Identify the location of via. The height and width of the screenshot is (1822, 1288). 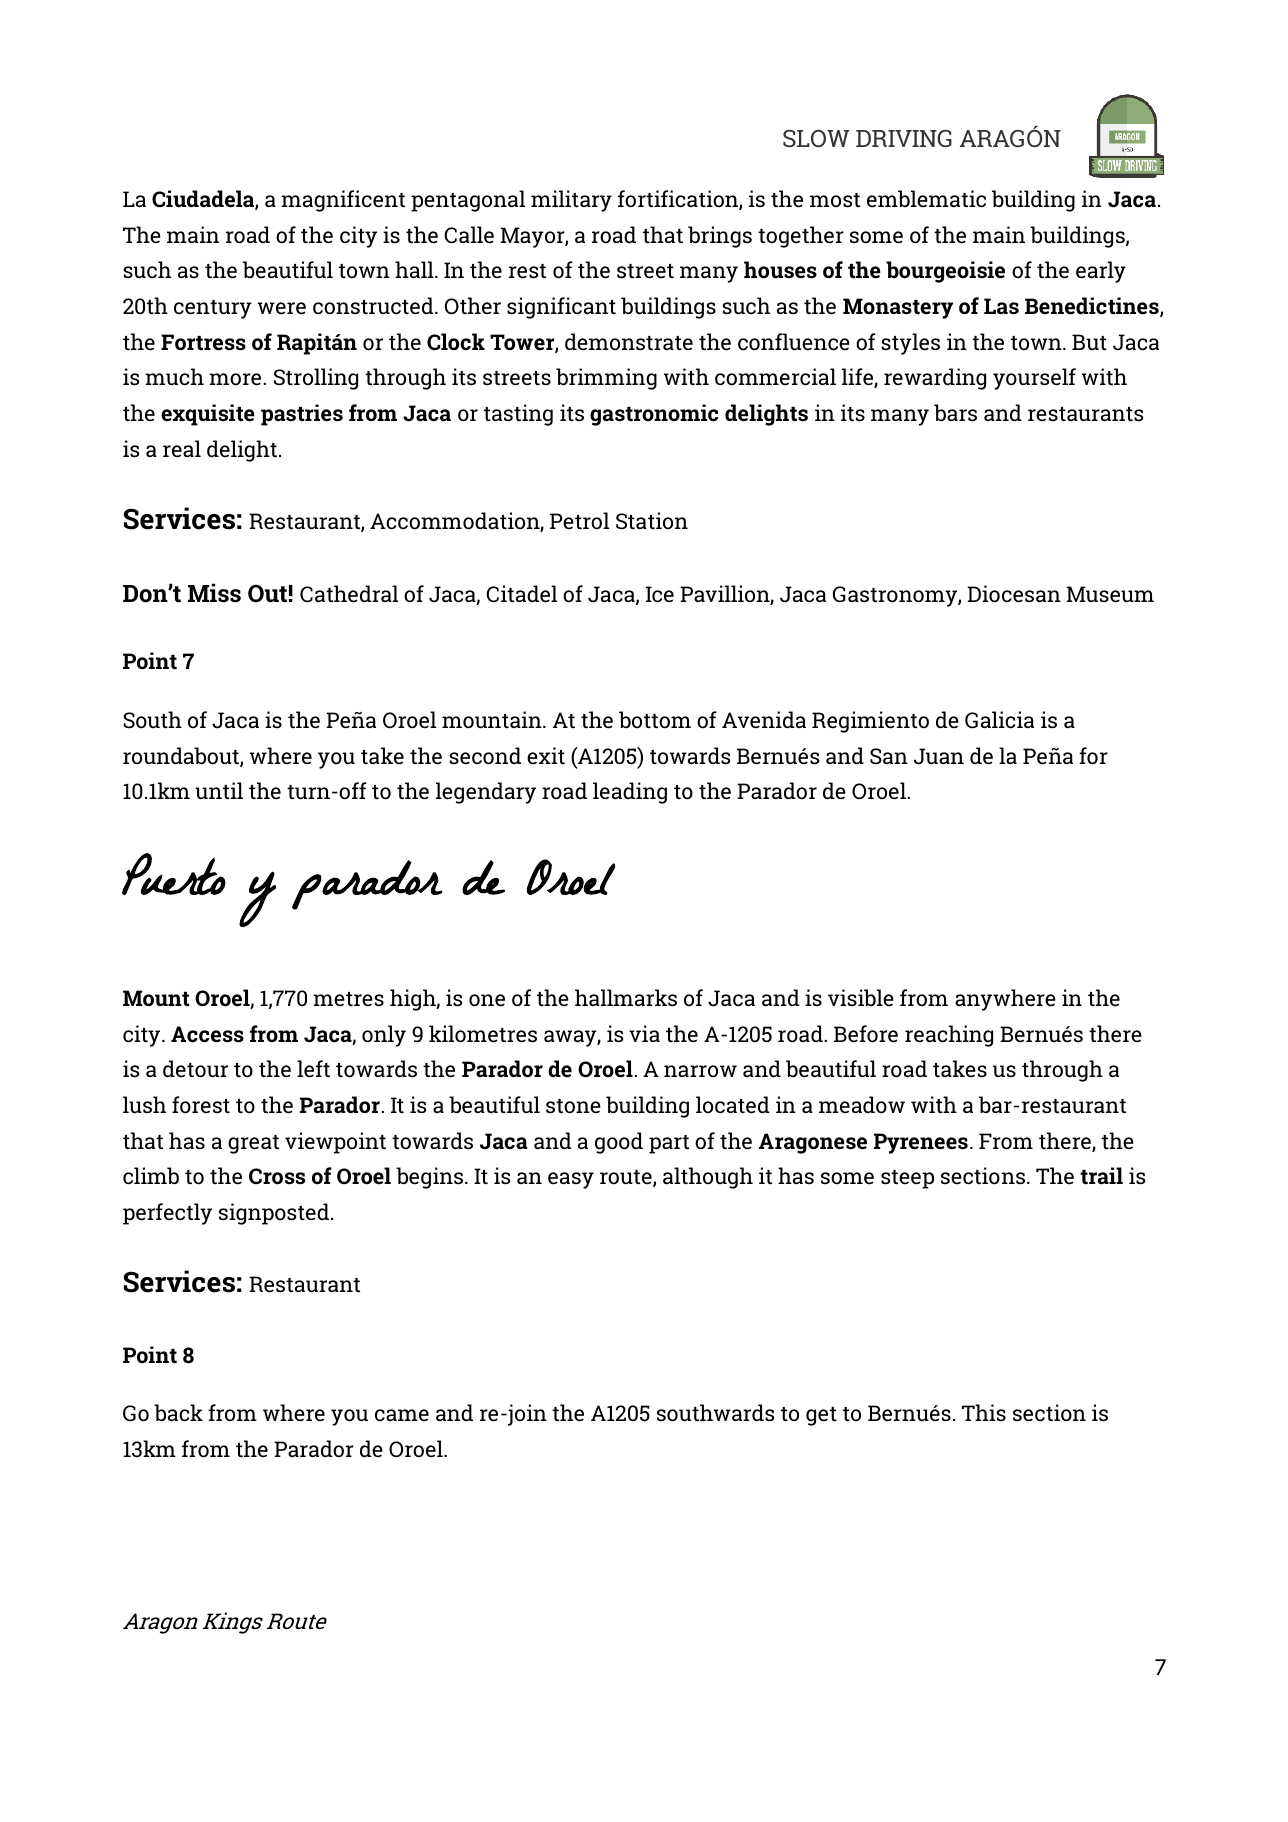
(644, 1033).
